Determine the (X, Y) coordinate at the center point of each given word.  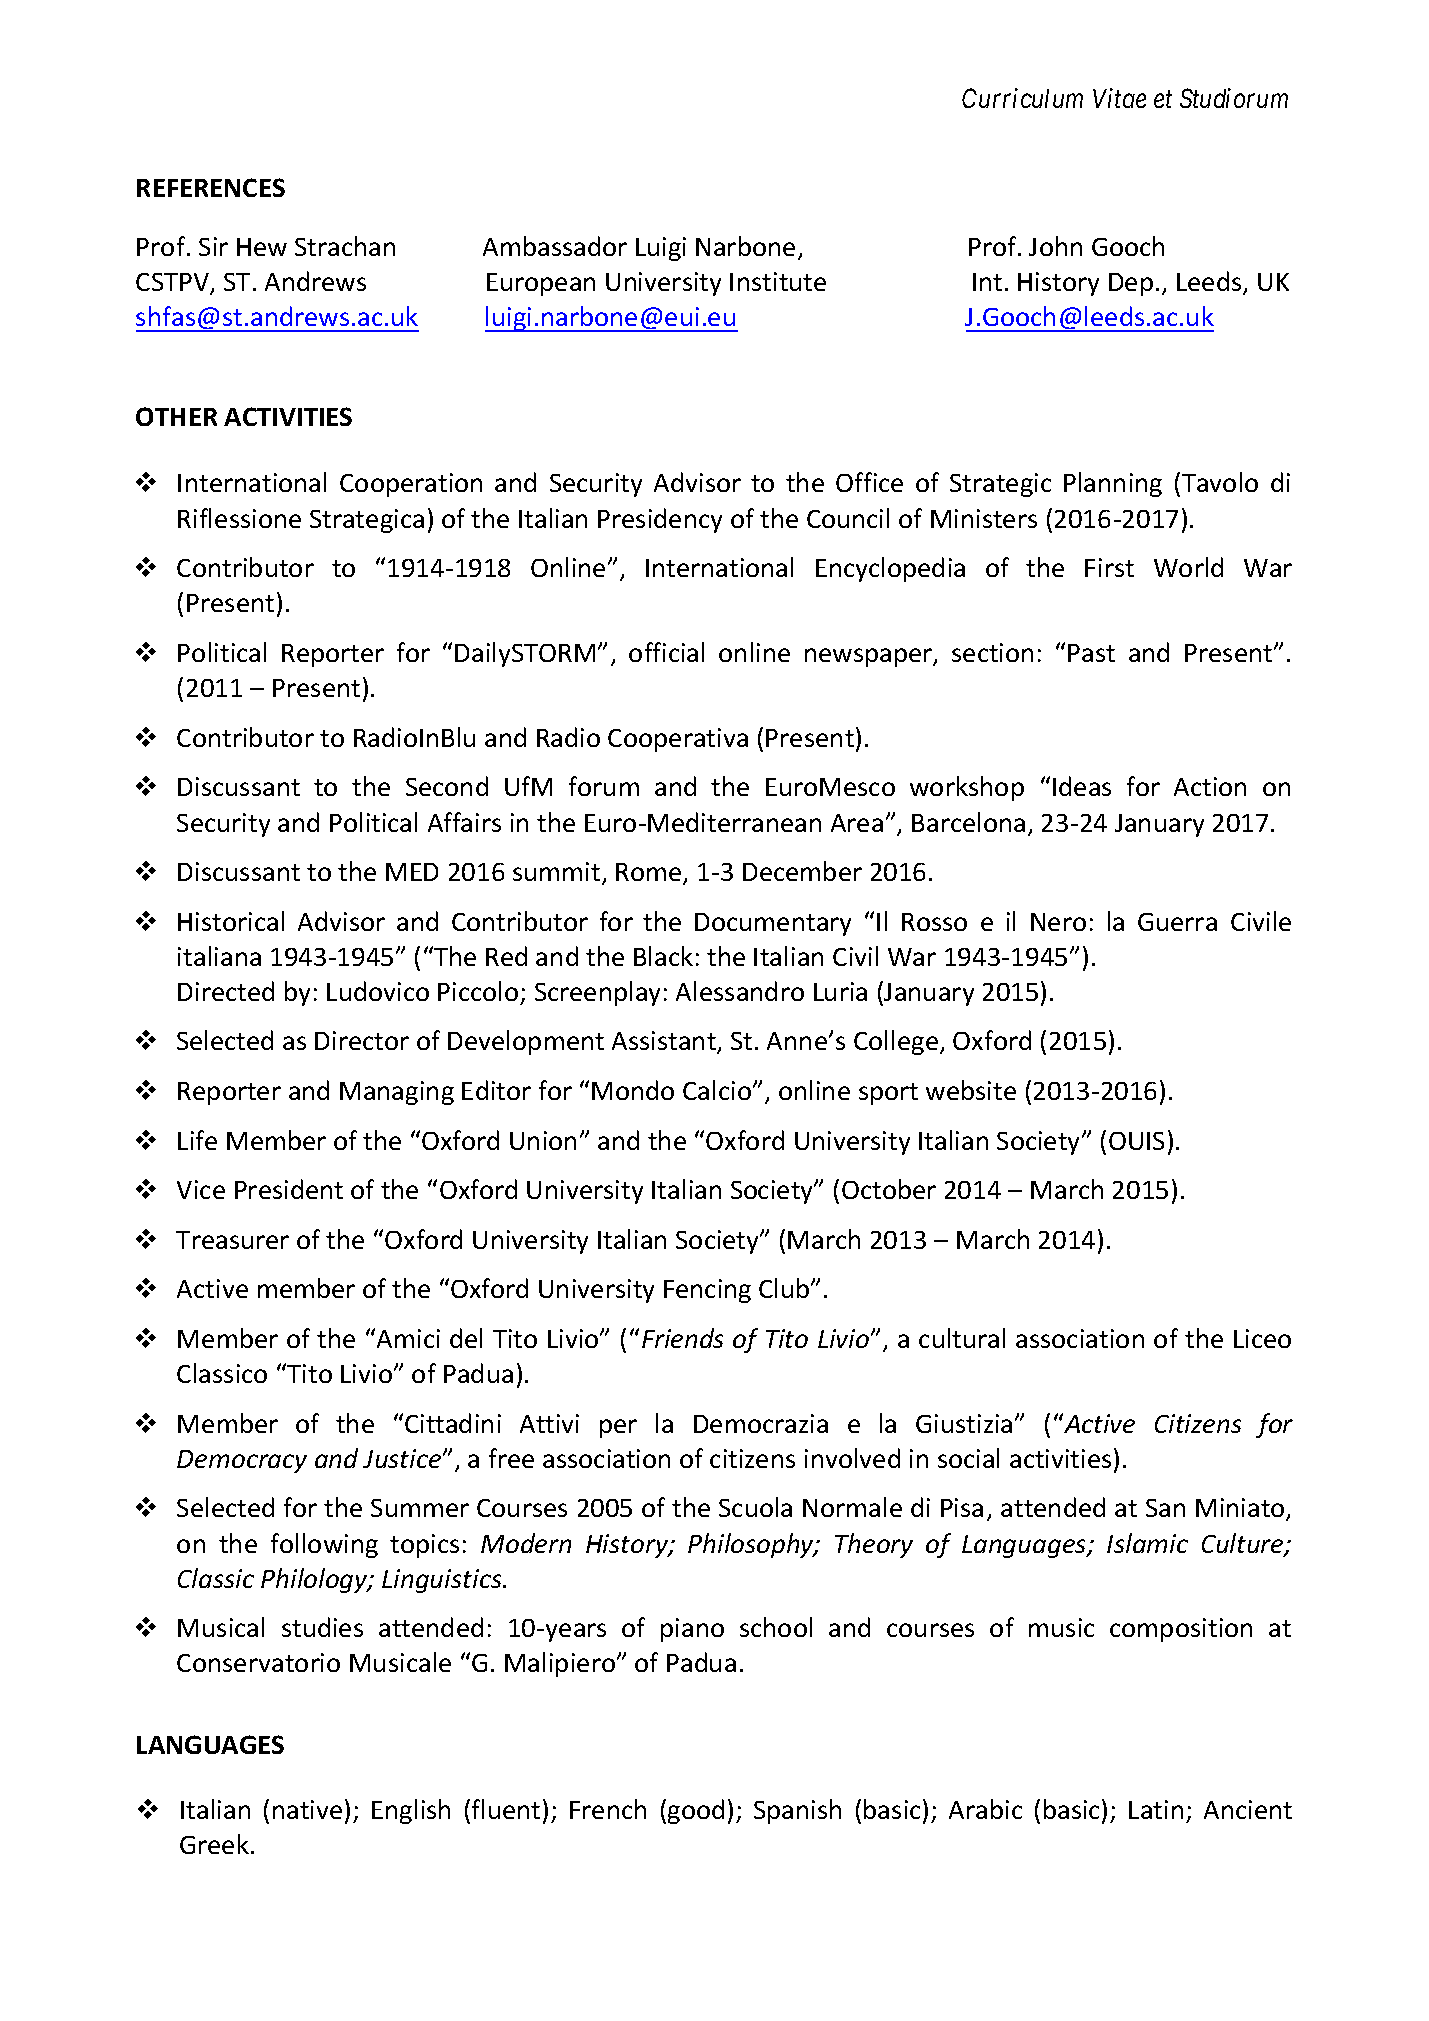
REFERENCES (211, 187)
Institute (778, 281)
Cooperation (411, 485)
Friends (682, 1338)
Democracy (242, 1461)
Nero (1058, 922)
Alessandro (740, 991)
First (1109, 567)
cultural (962, 1338)
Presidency (660, 520)
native (307, 1809)
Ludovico (378, 991)
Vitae (1119, 98)
